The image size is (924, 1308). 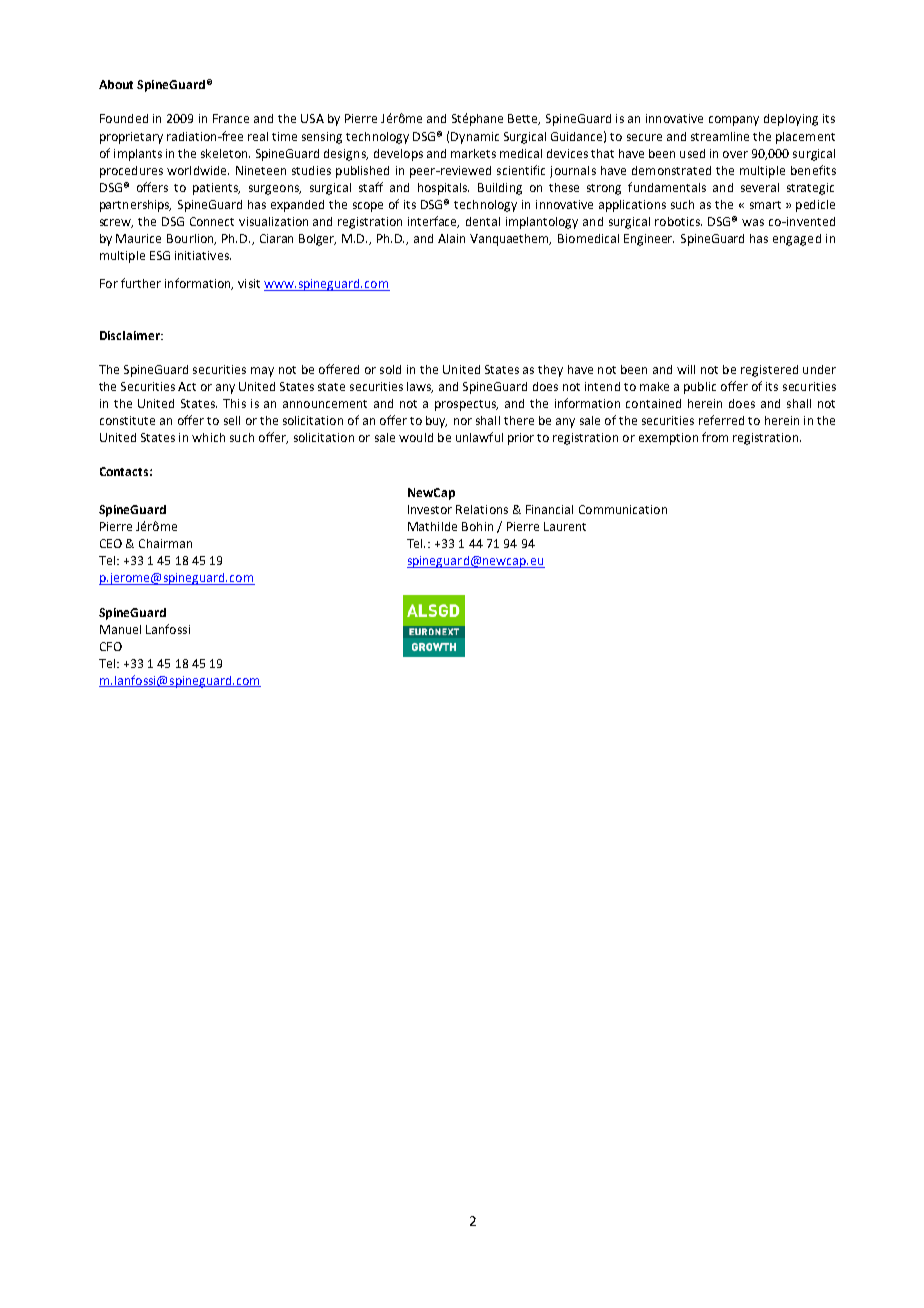 I want to click on Manuel, so click(x=120, y=629).
